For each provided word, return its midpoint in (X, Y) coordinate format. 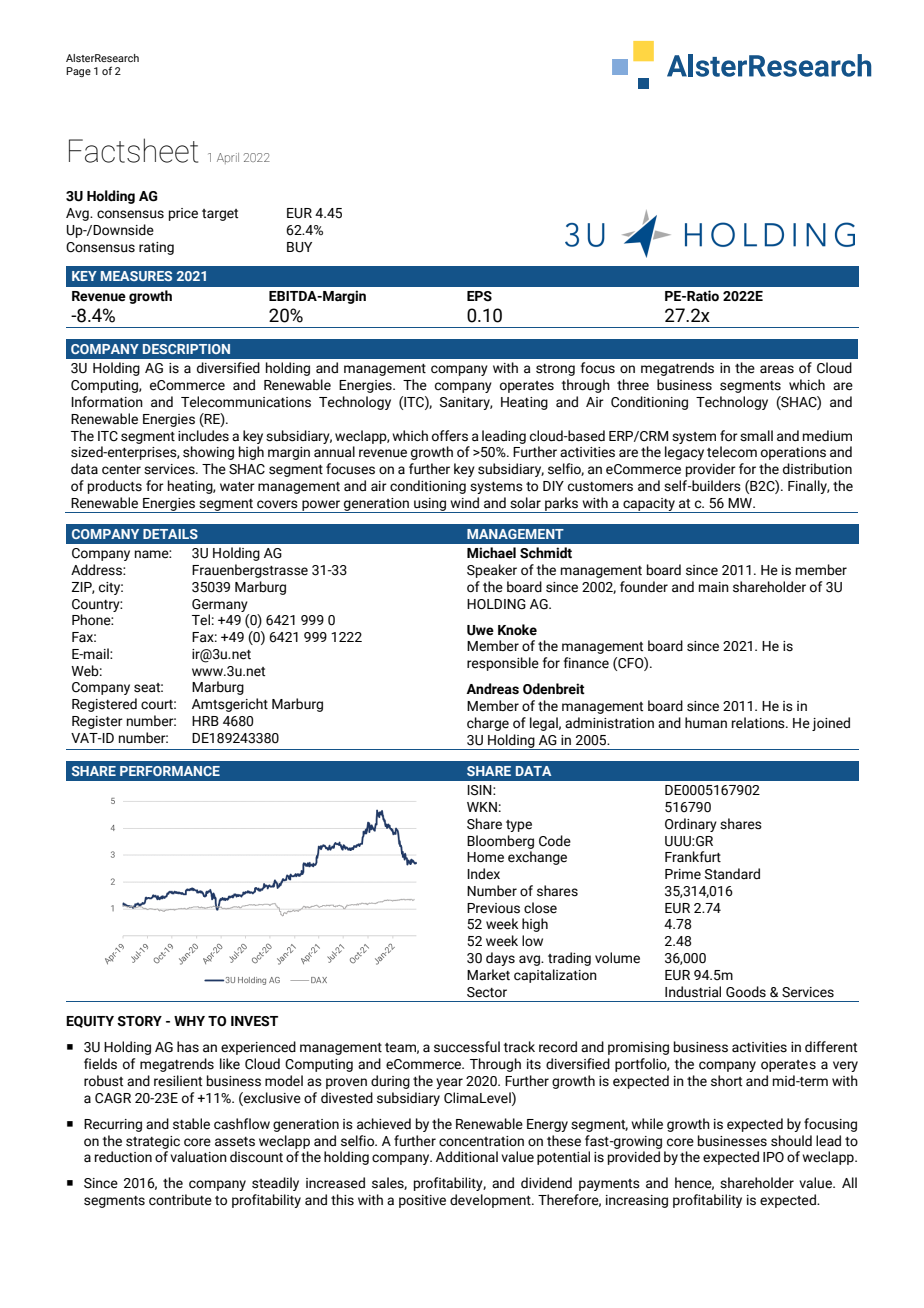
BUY (299, 247)
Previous (493, 908)
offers (450, 436)
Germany (220, 605)
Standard (732, 874)
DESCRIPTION (186, 349)
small (756, 436)
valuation (198, 1157)
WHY (189, 1021)
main (714, 587)
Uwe (480, 630)
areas (777, 369)
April (228, 158)
